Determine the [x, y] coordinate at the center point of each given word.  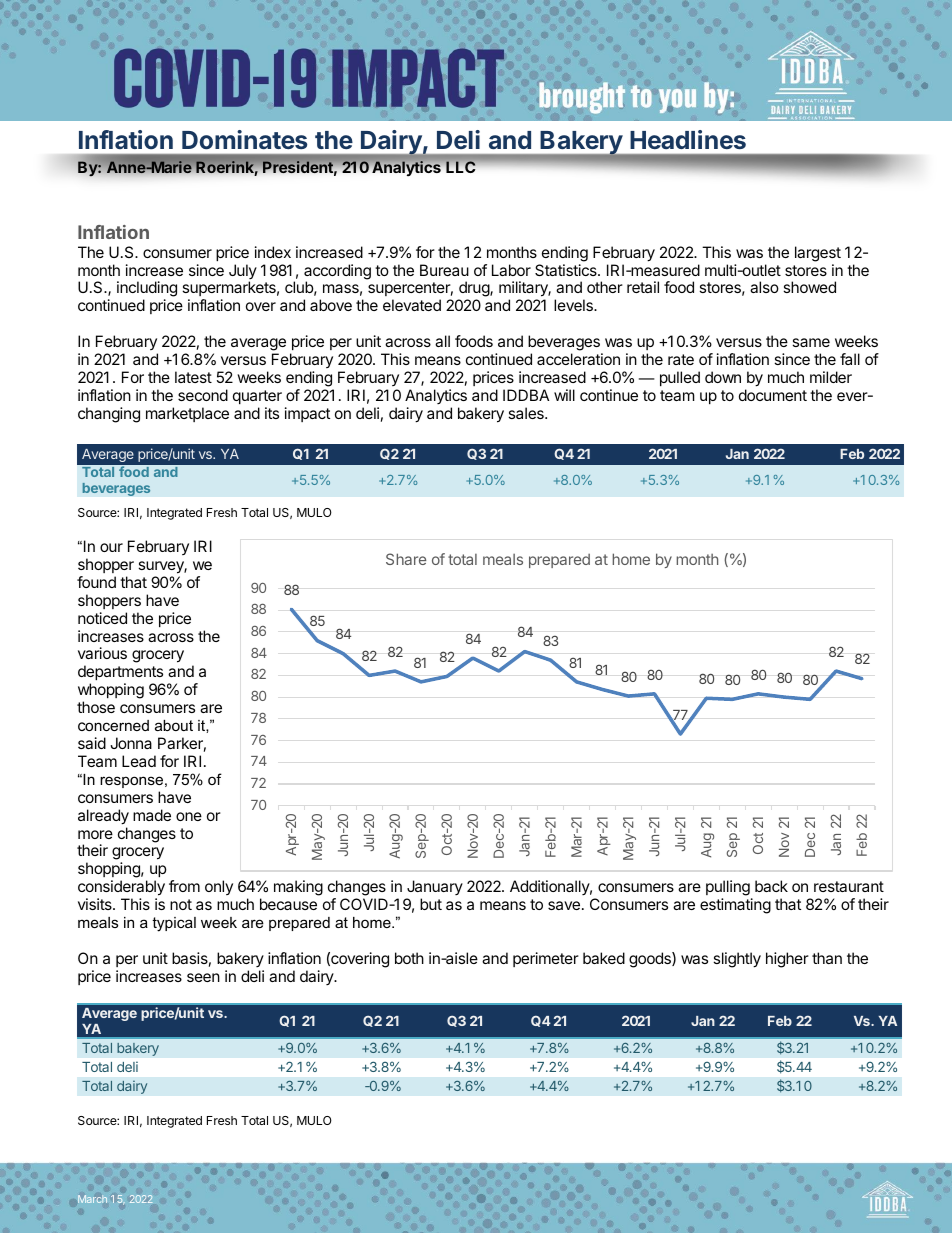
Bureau [444, 270]
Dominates [244, 139]
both [409, 958]
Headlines [688, 139]
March [92, 1199]
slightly [737, 960]
